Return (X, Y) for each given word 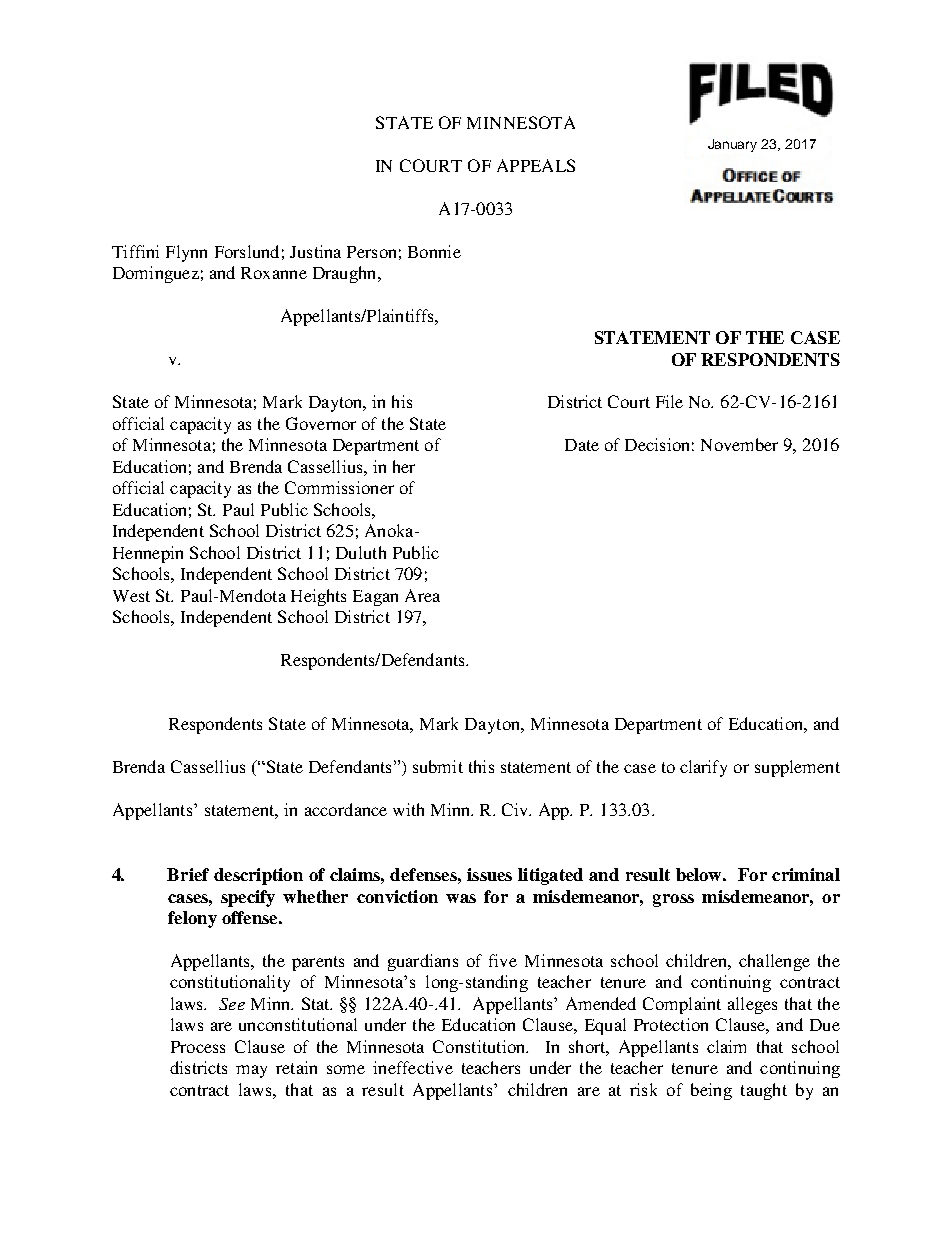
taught (764, 1091)
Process (198, 1047)
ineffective (413, 1067)
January (732, 145)
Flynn (186, 253)
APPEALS (536, 165)
